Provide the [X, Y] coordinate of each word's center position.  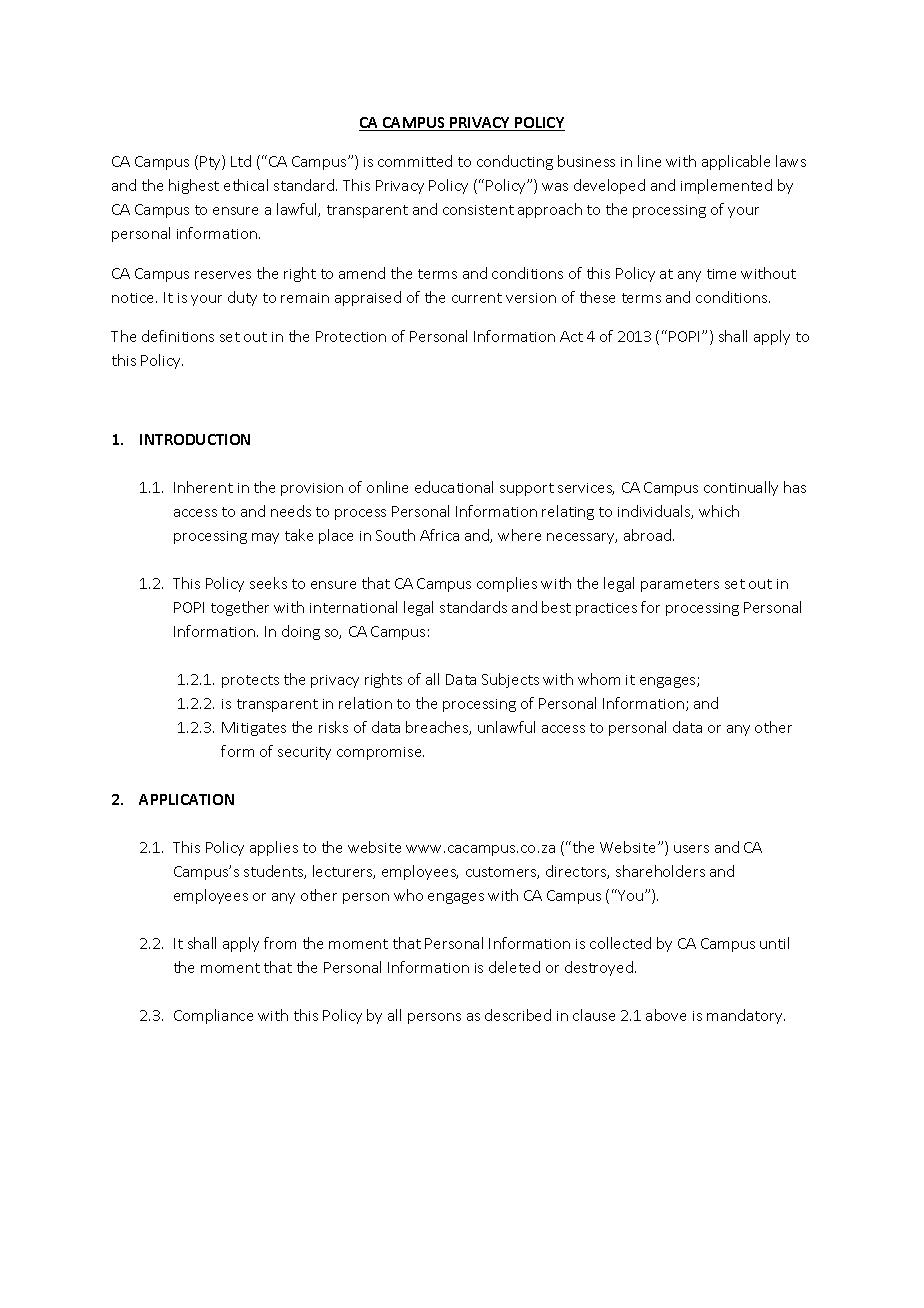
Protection [351, 336]
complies [507, 584]
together [240, 608]
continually [741, 488]
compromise [380, 753]
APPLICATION [186, 799]
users [691, 849]
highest [194, 186]
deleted [514, 967]
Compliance [213, 1016]
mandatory [746, 1016]
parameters [680, 585]
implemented [726, 186]
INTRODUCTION [195, 439]
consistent [478, 210]
